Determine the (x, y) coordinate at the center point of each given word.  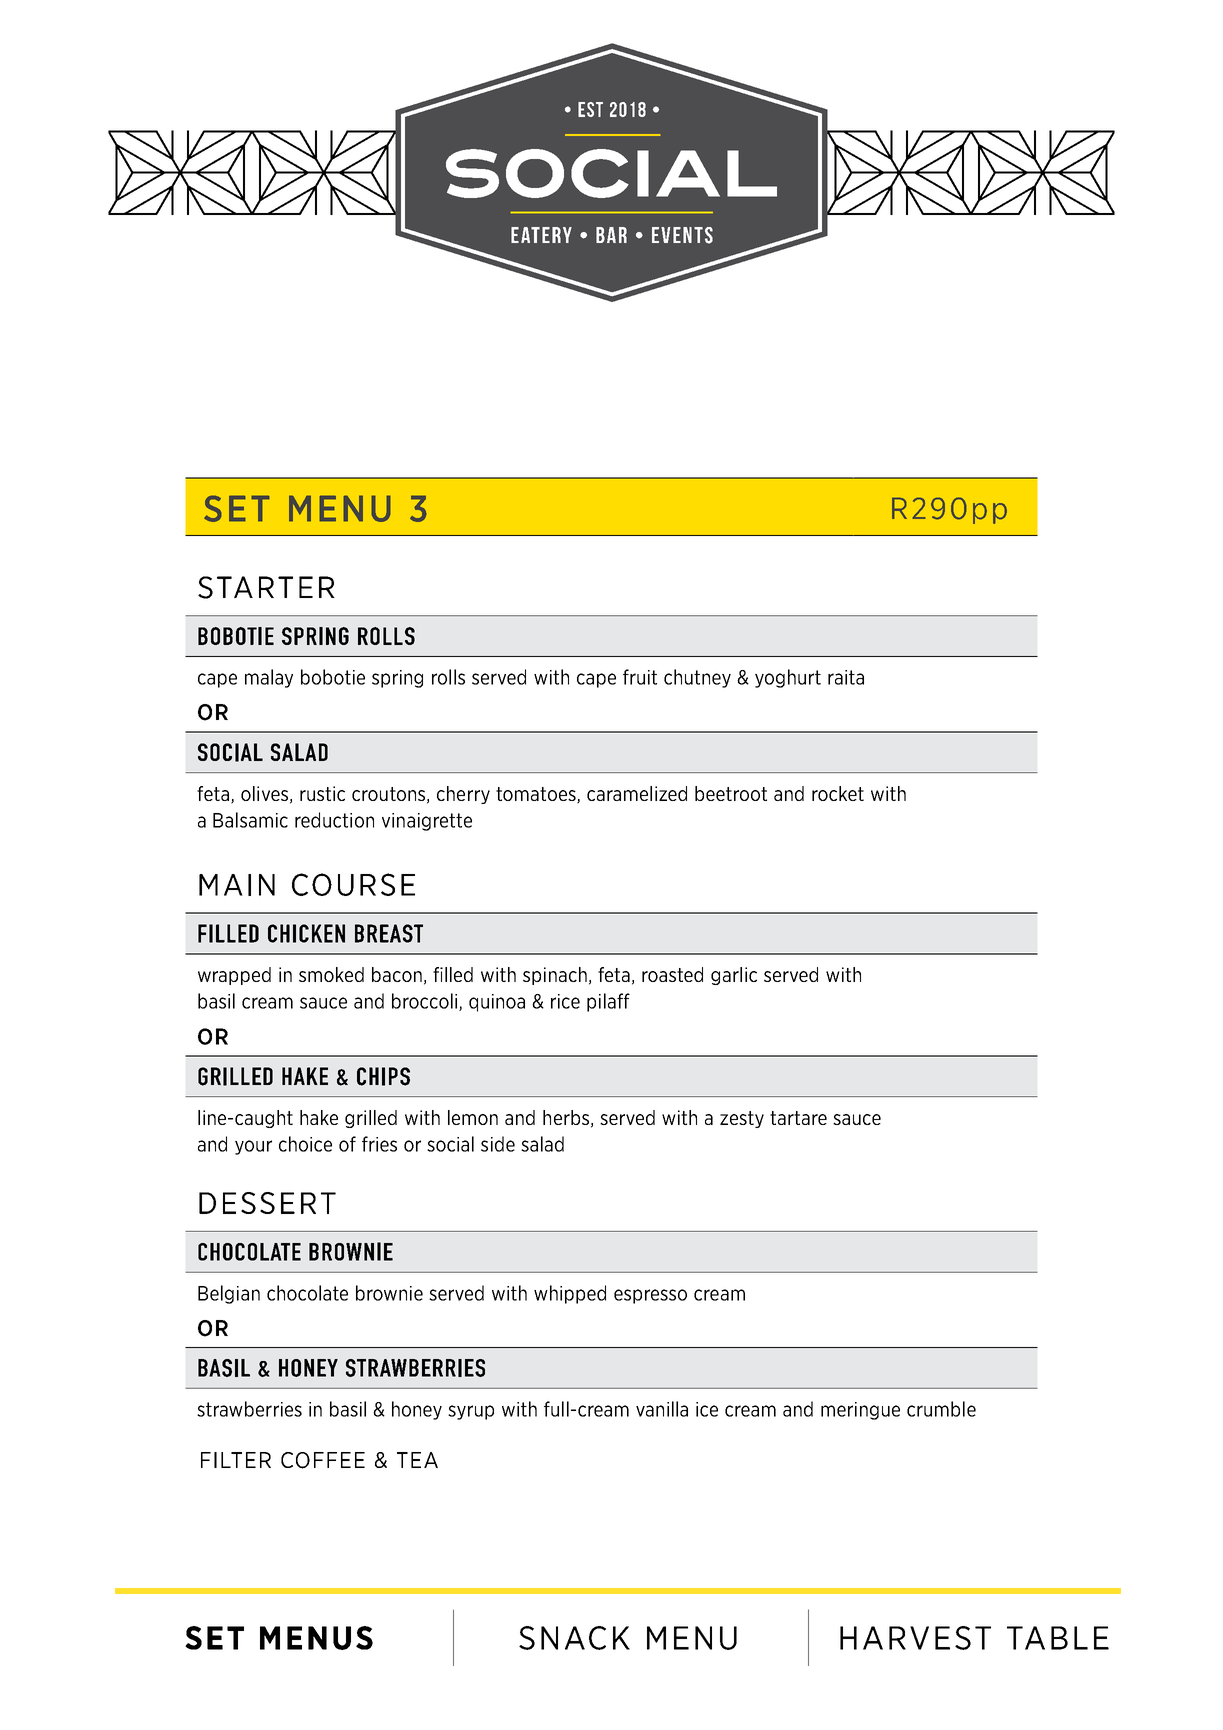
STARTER (266, 587)
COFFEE (323, 1460)
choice (305, 1144)
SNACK (574, 1638)
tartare (798, 1118)
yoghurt (788, 678)
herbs (566, 1117)
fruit (640, 677)
